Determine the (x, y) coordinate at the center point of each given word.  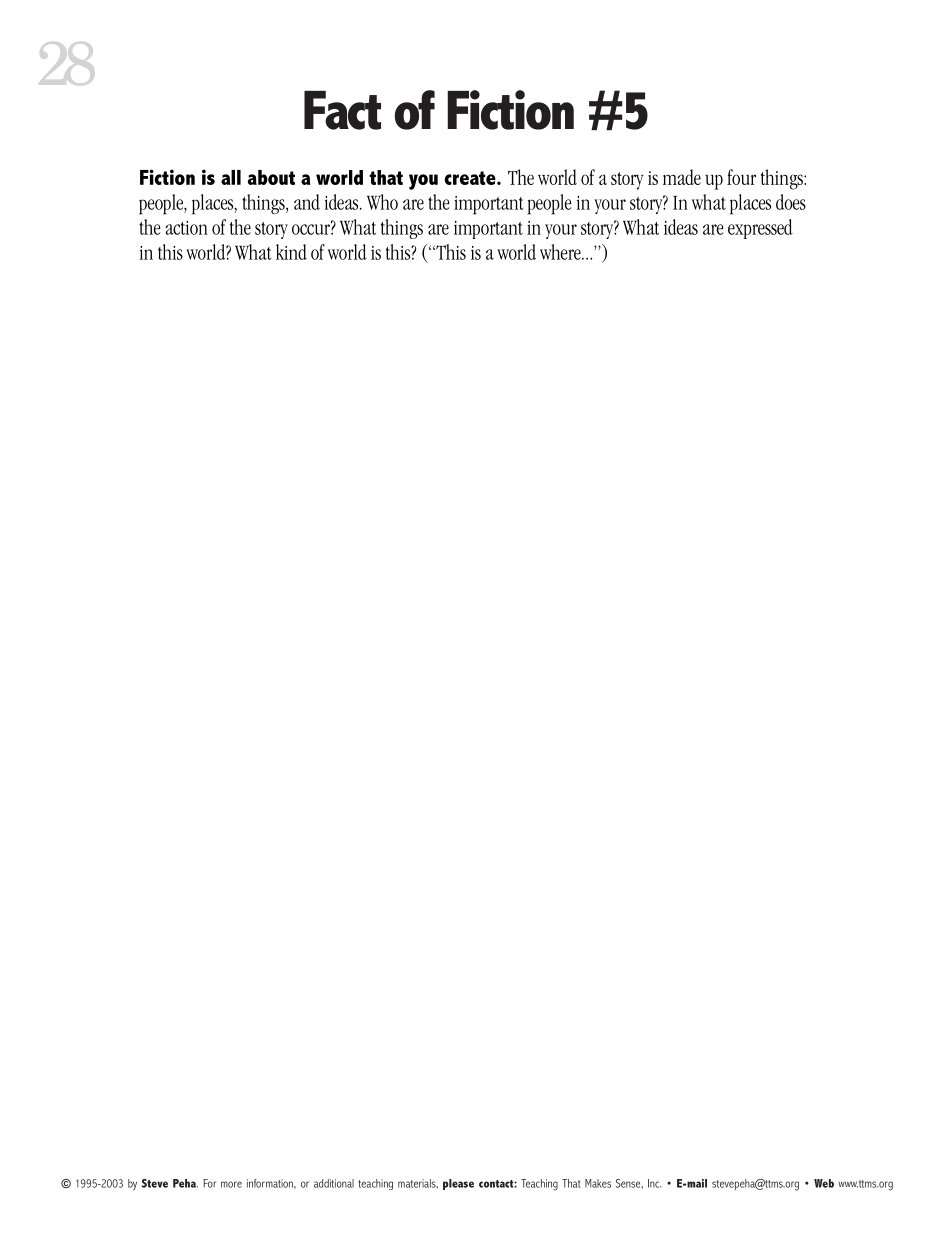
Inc (654, 1183)
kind (291, 252)
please (458, 1184)
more (231, 1184)
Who (382, 202)
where (561, 252)
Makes (598, 1183)
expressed (760, 229)
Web (824, 1183)
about (271, 177)
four (741, 177)
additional (334, 1183)
